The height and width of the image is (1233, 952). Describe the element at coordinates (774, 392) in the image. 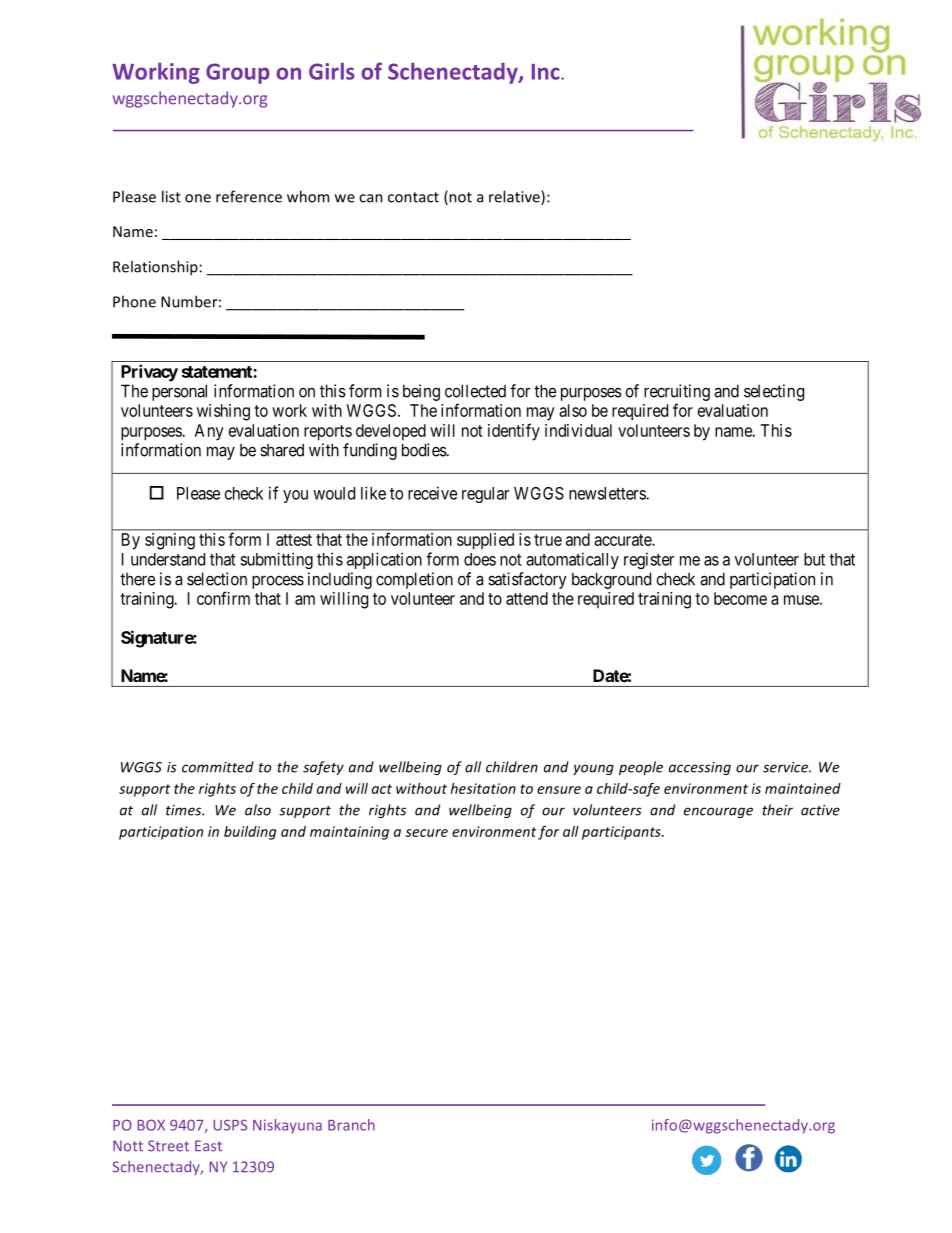

I see `selecting` at that location.
